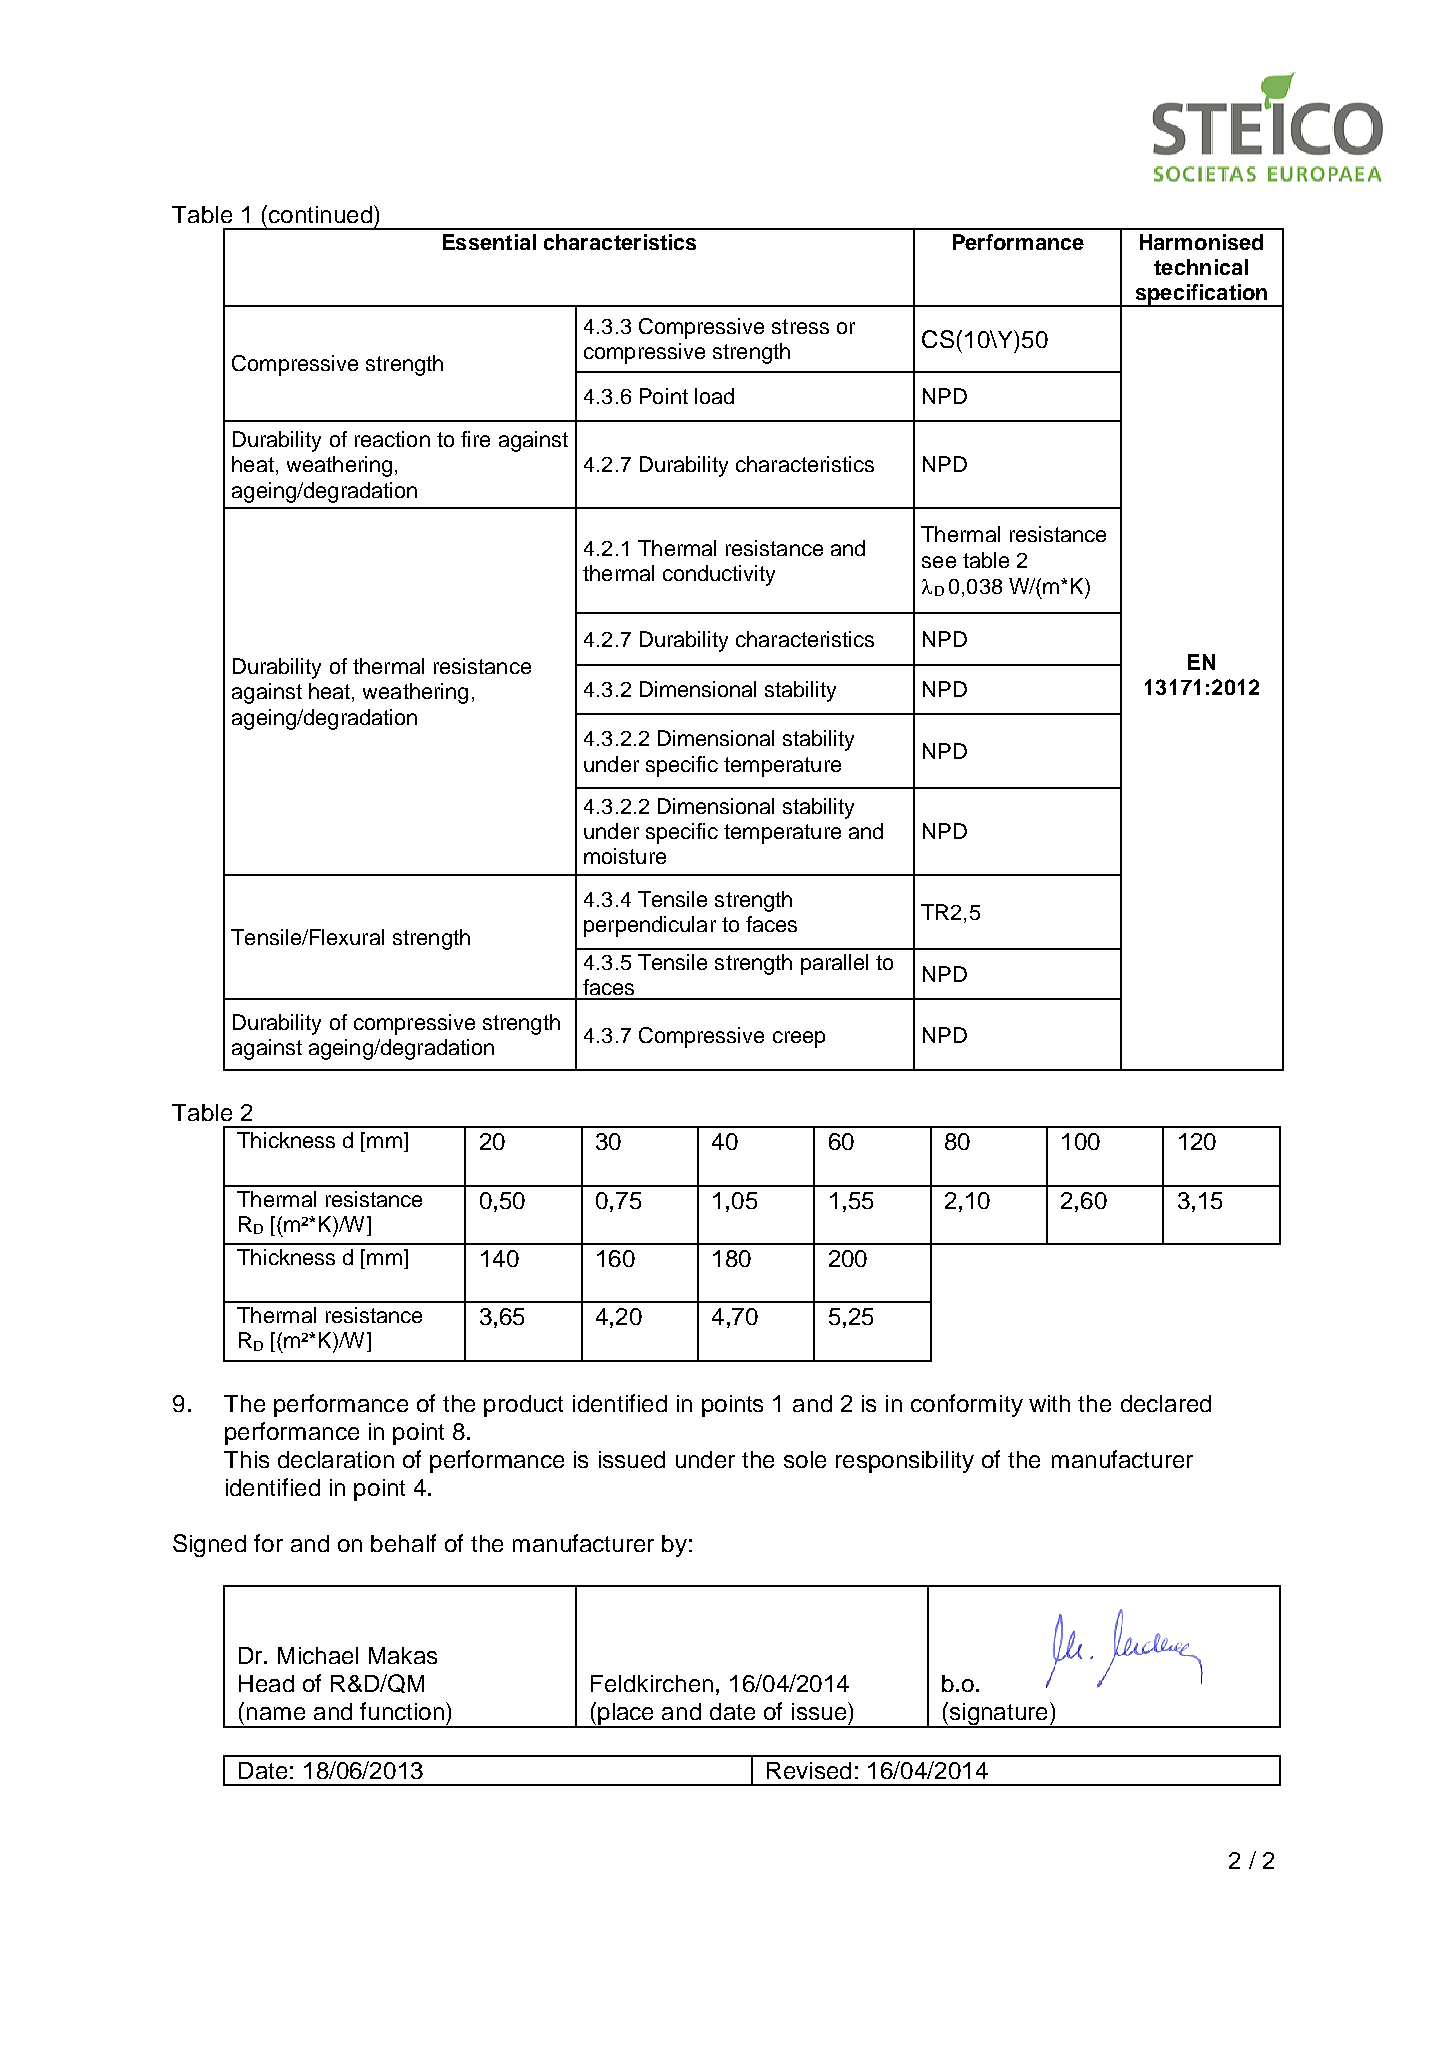 Image resolution: width=1448 pixels, height=2047 pixels. Describe the element at coordinates (1201, 267) in the page. I see `technical` at that location.
